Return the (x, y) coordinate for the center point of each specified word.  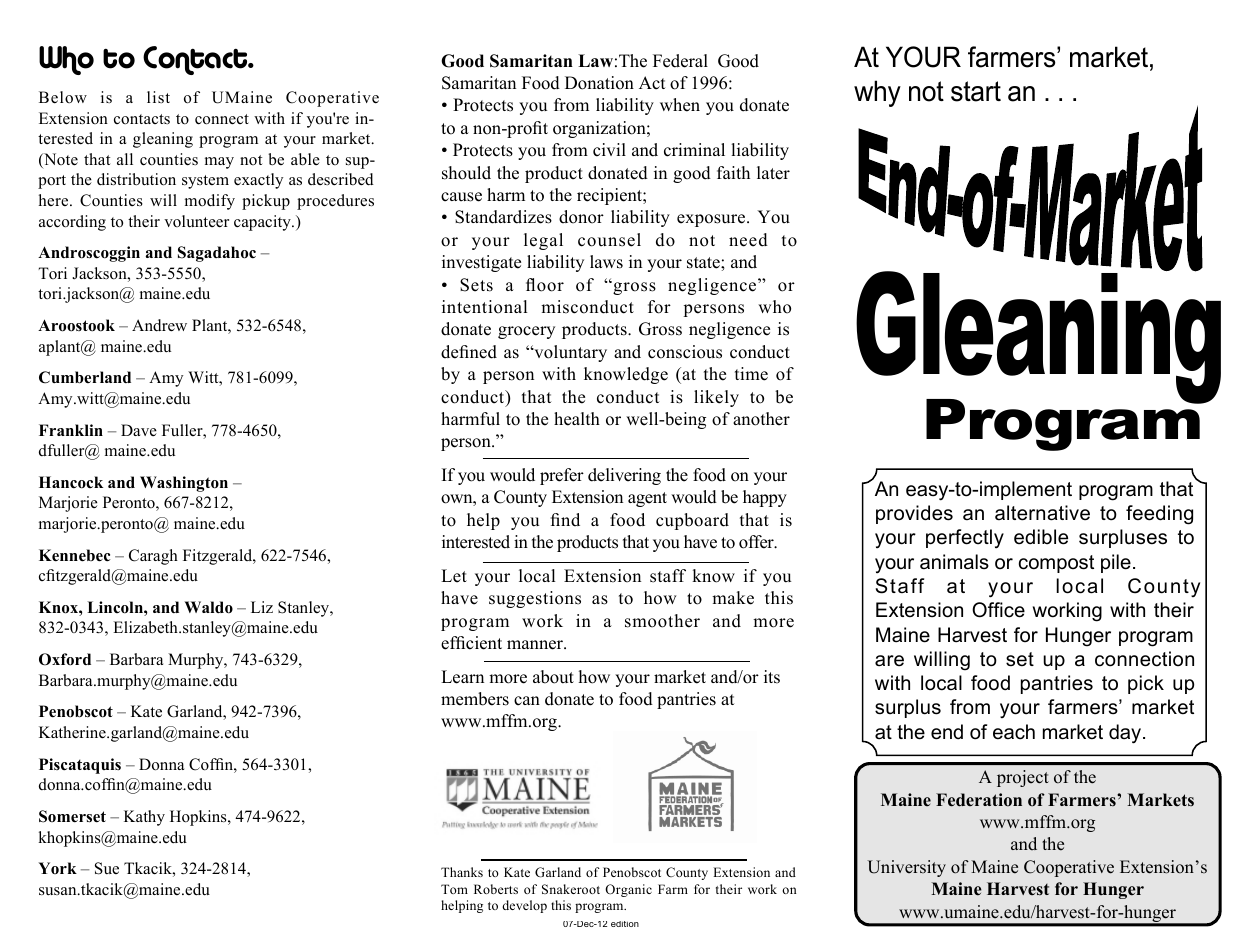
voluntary (569, 353)
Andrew (159, 325)
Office (998, 610)
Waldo (208, 607)
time (751, 374)
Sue (107, 868)
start (976, 91)
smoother (662, 621)
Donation (599, 83)
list (158, 97)
